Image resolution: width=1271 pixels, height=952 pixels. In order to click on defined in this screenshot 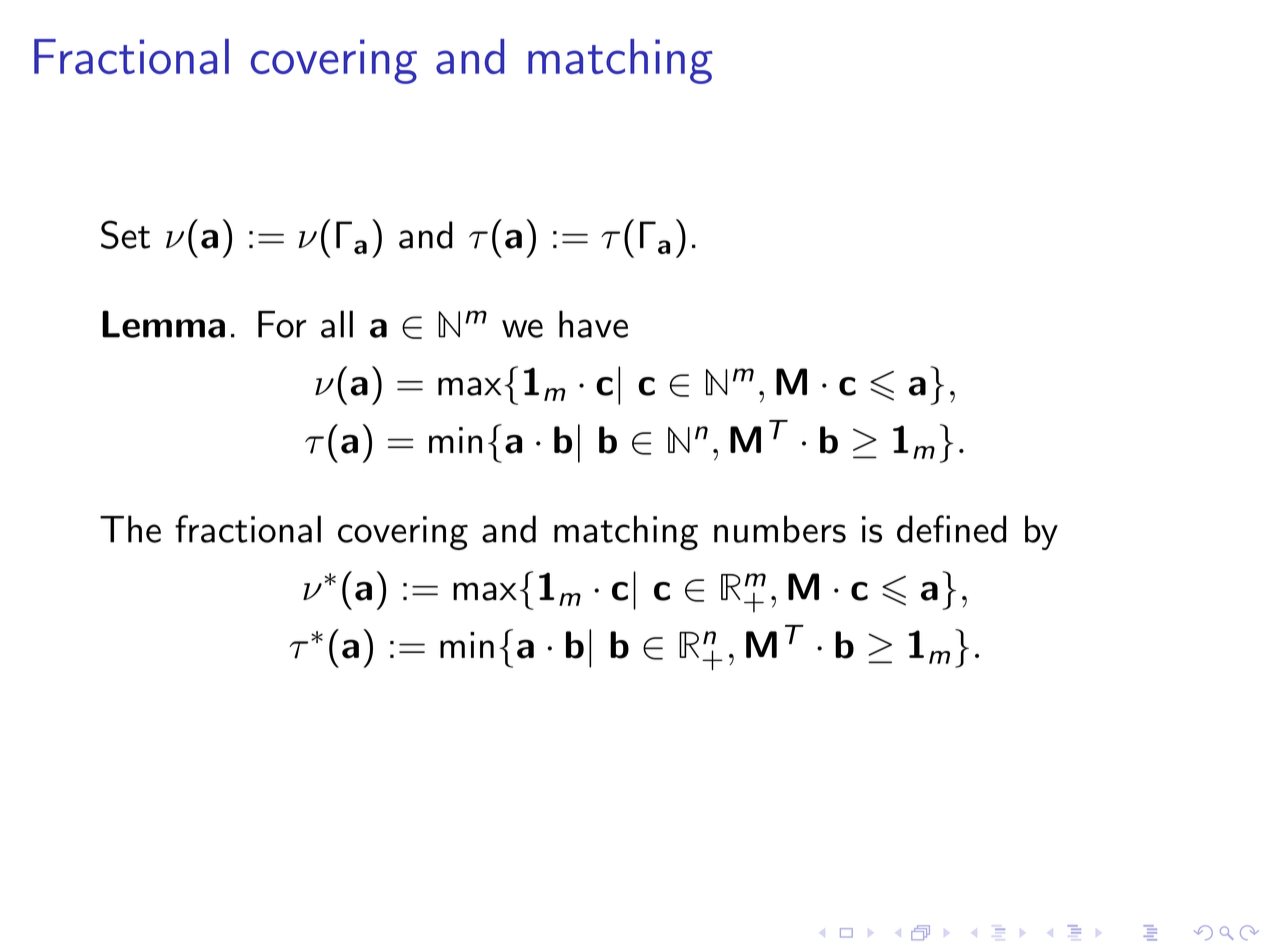, I will do `click(951, 529)`.
